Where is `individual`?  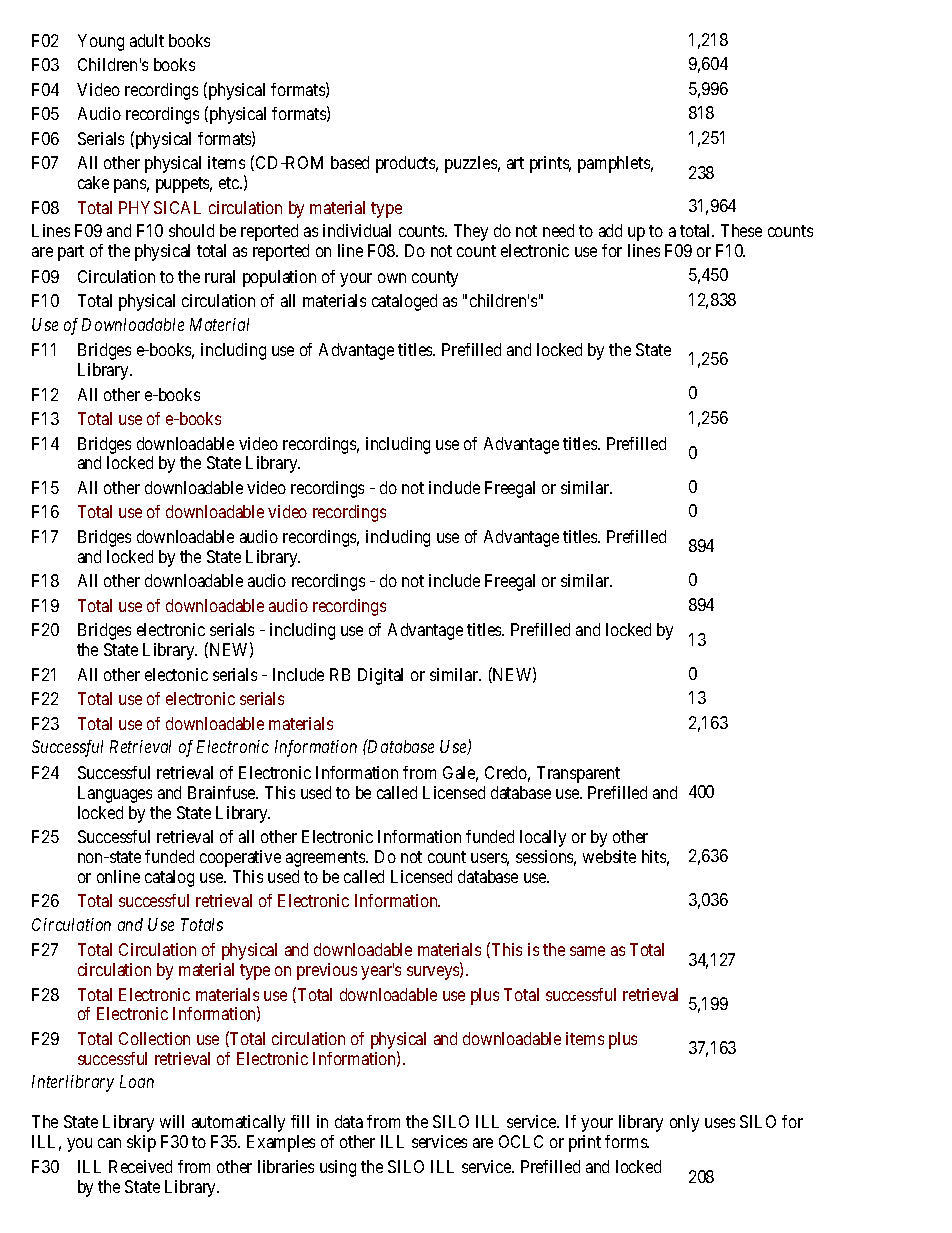
individual is located at coordinates (357, 230).
